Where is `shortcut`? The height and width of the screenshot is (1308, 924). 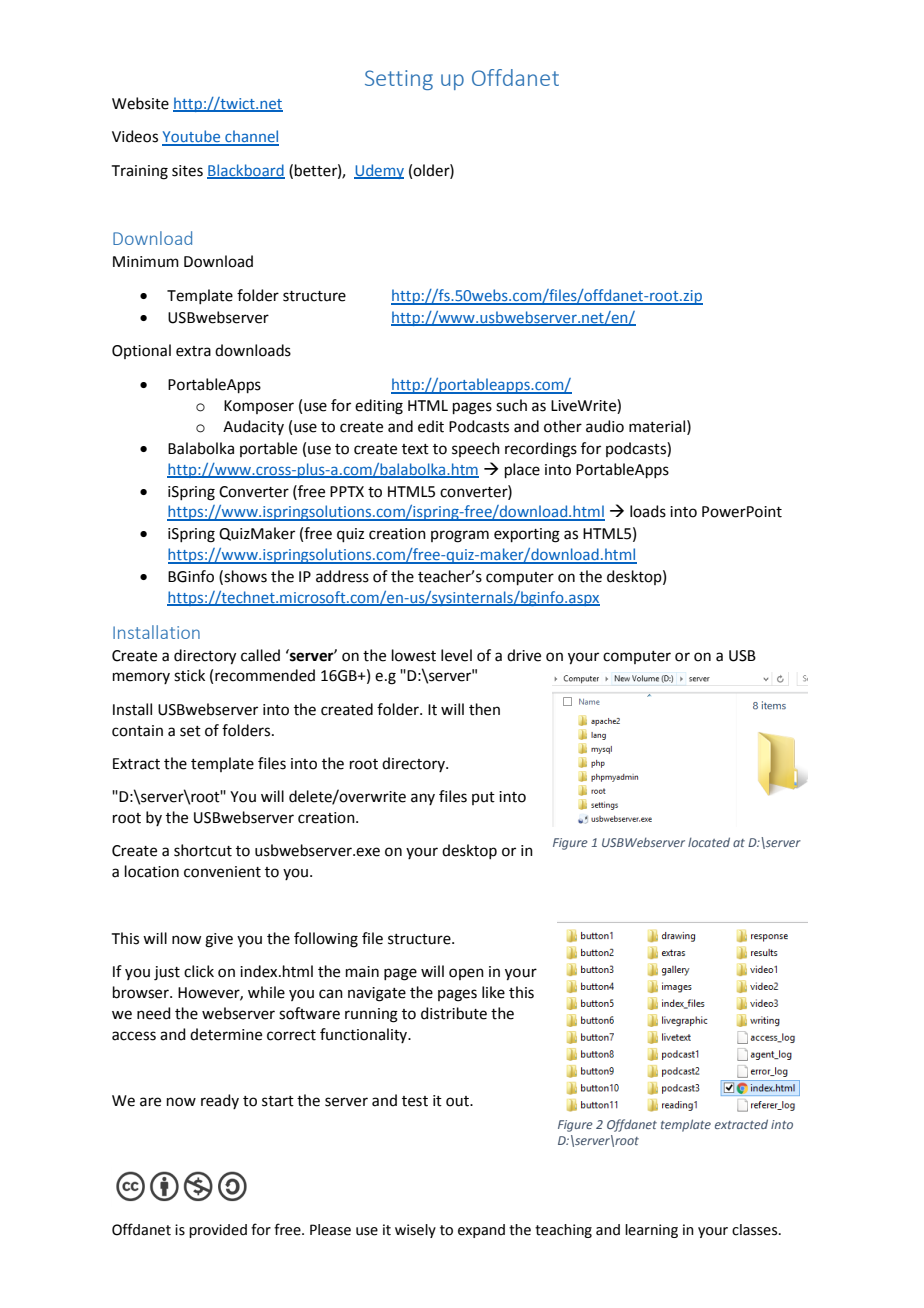
shortcut is located at coordinates (203, 850).
